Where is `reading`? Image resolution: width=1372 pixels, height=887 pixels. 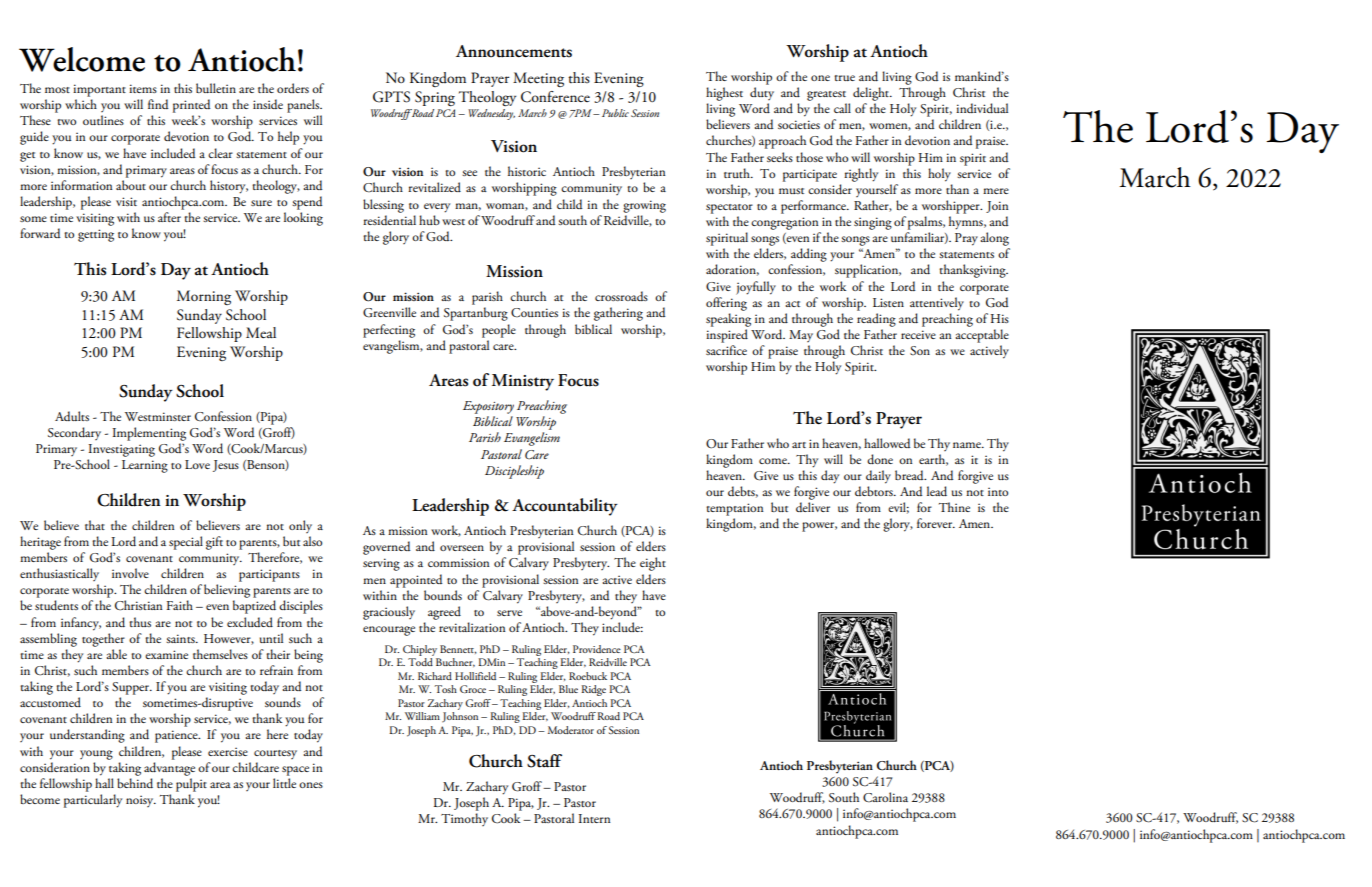
reading is located at coordinates (876, 320).
